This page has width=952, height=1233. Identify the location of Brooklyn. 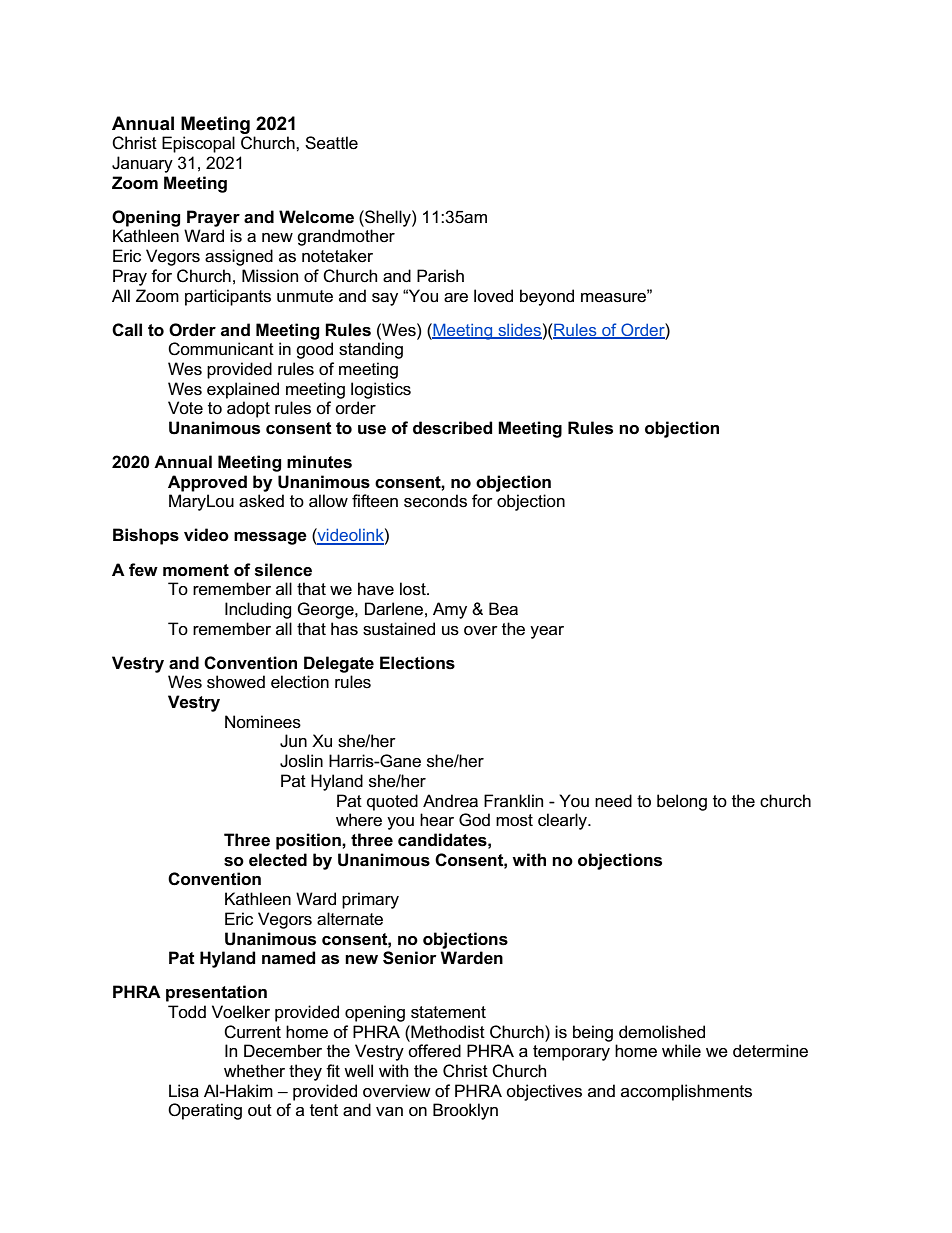
(465, 1111).
